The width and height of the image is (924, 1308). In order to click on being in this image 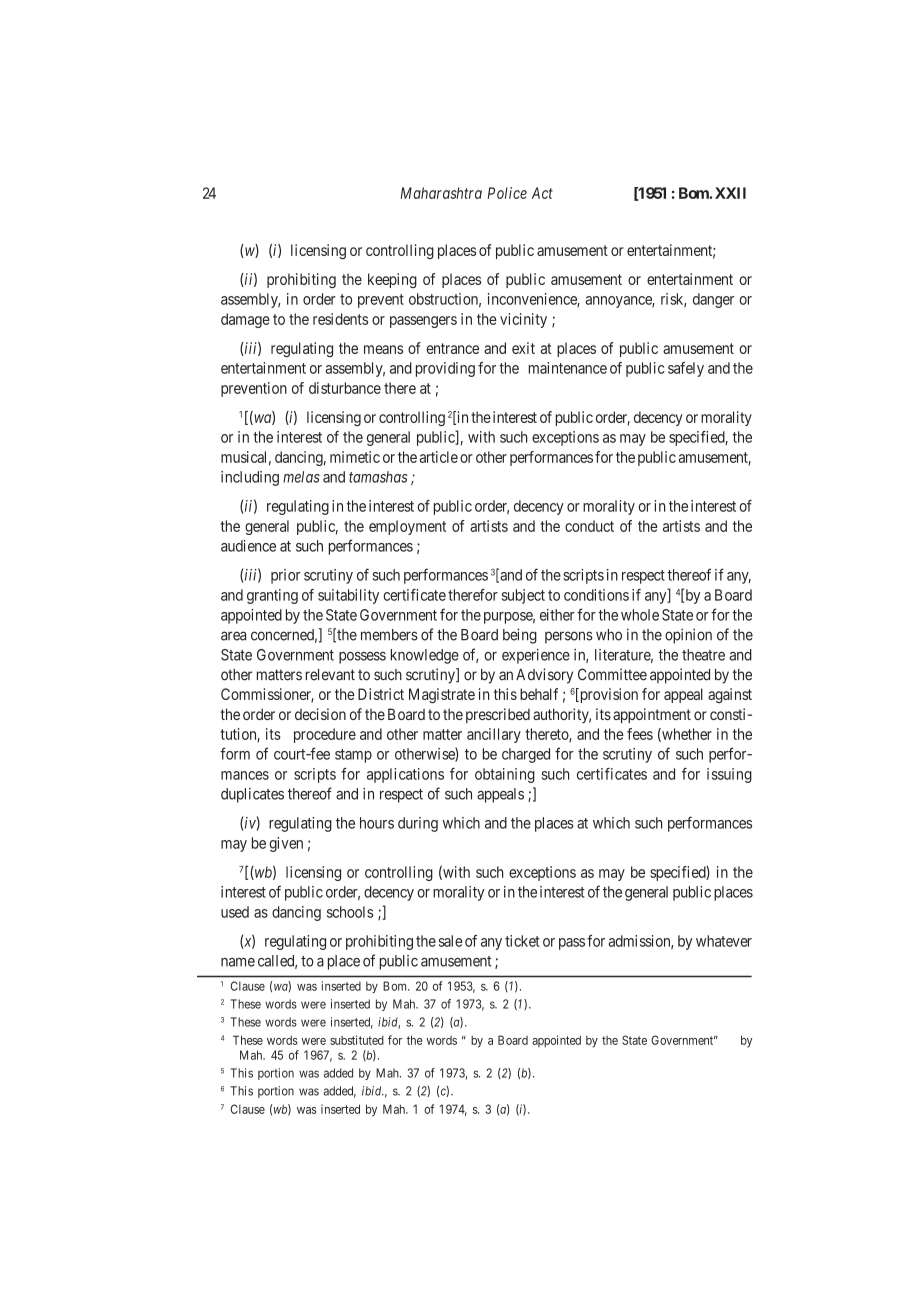, I will do `click(520, 636)`.
